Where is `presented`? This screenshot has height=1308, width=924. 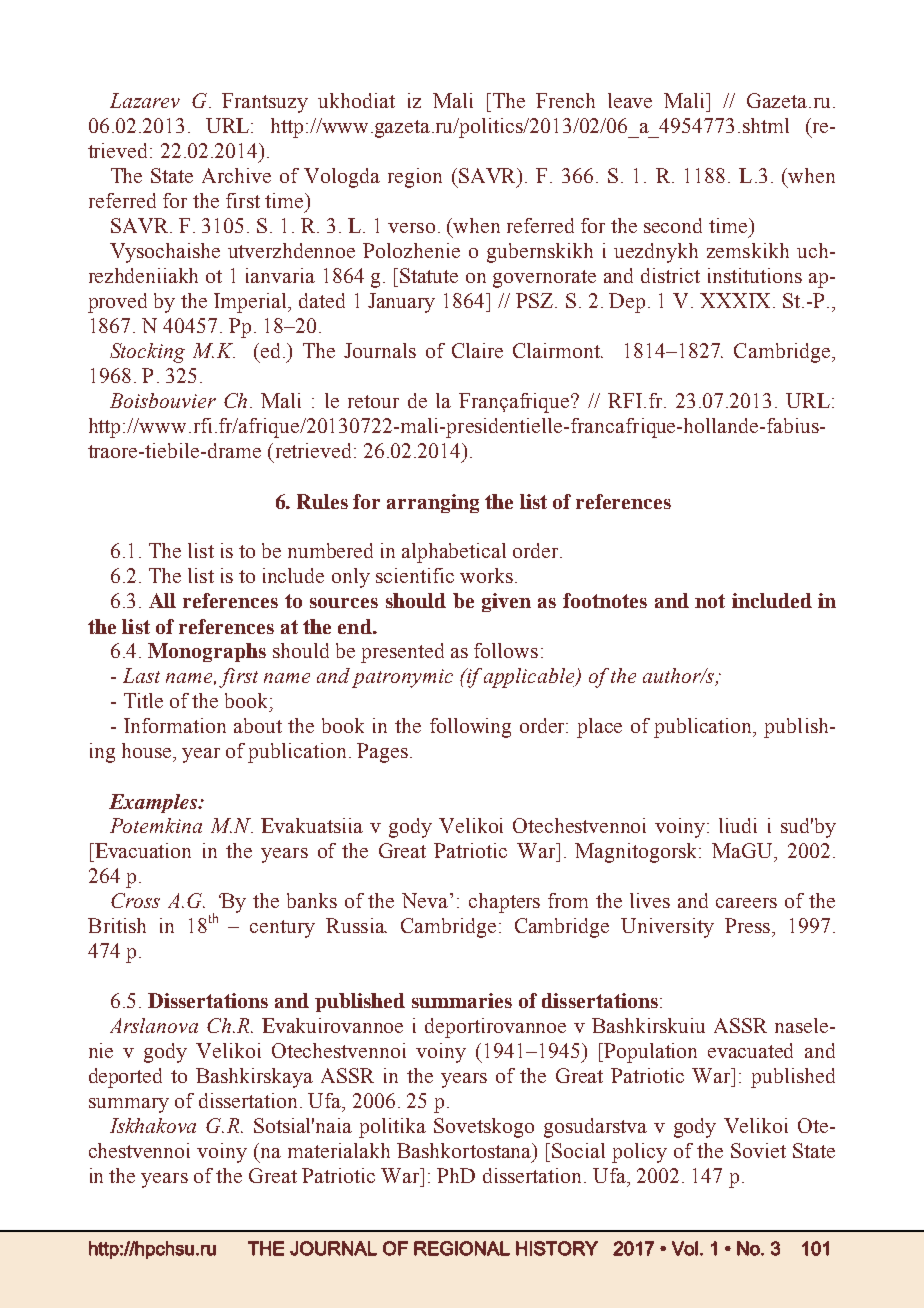 presented is located at coordinates (402, 653).
